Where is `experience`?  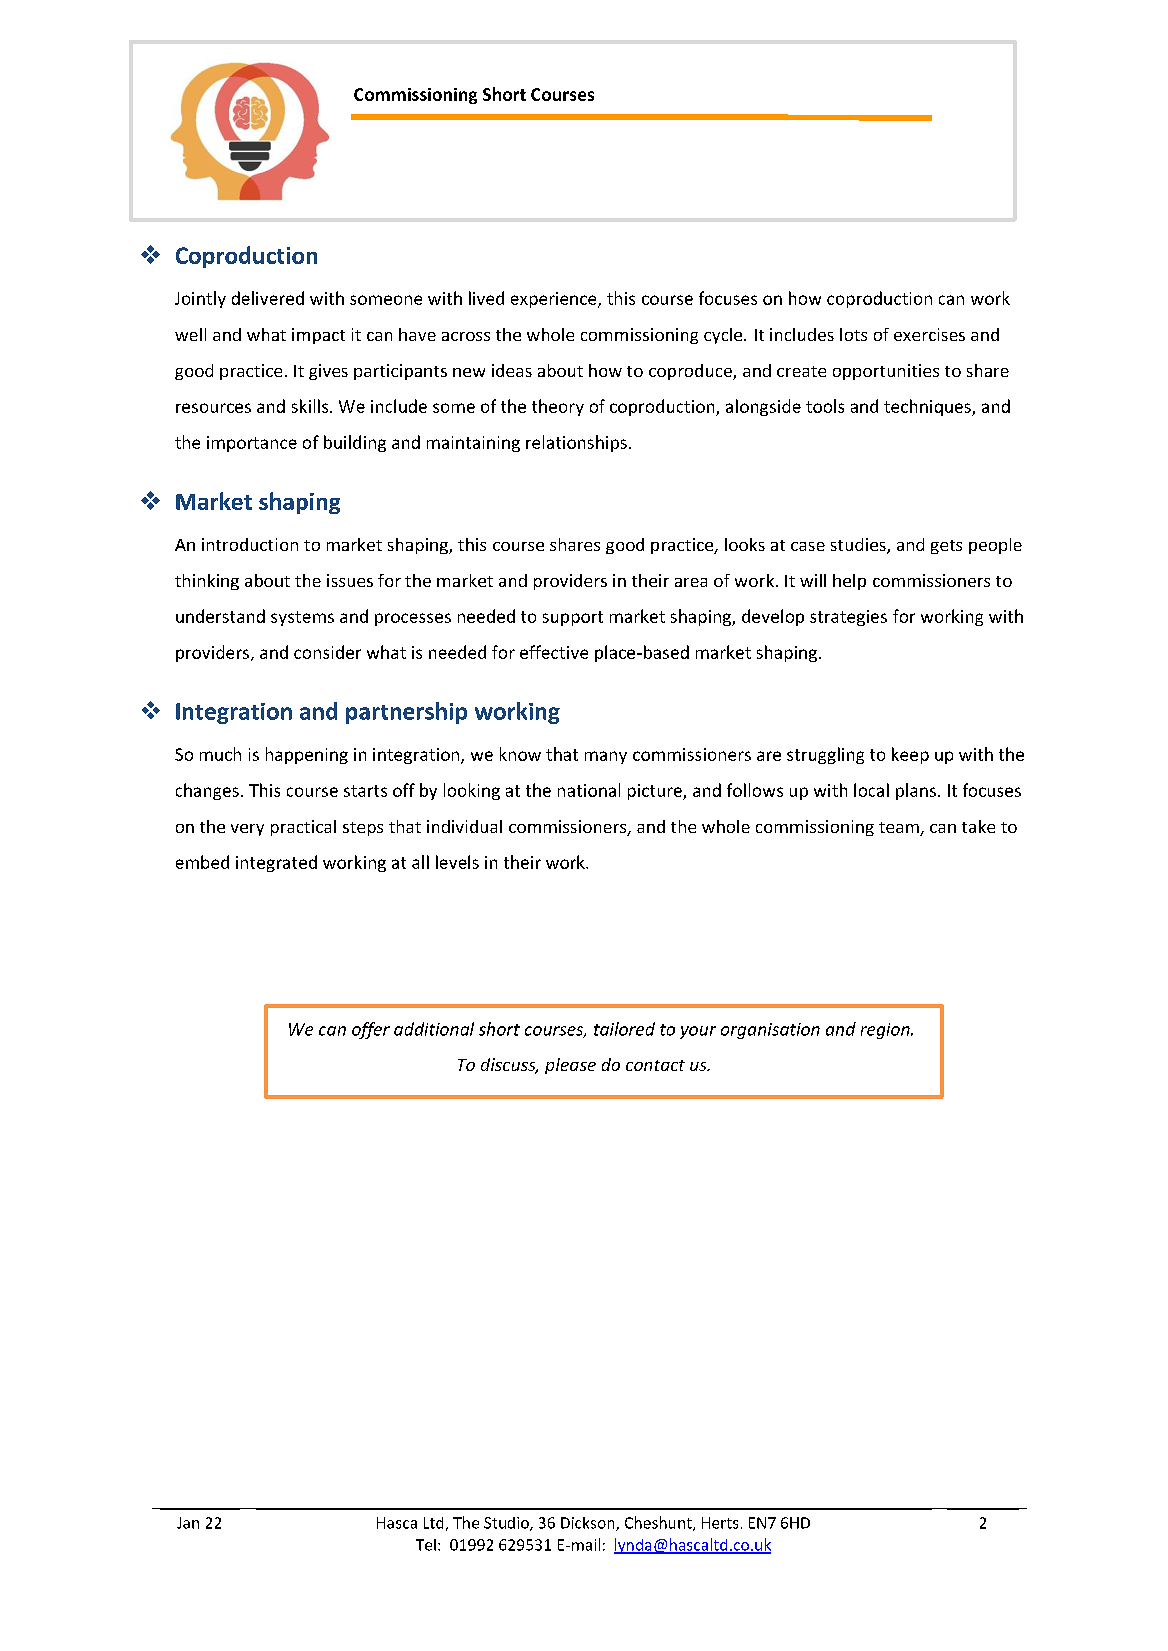 experience is located at coordinates (555, 300).
